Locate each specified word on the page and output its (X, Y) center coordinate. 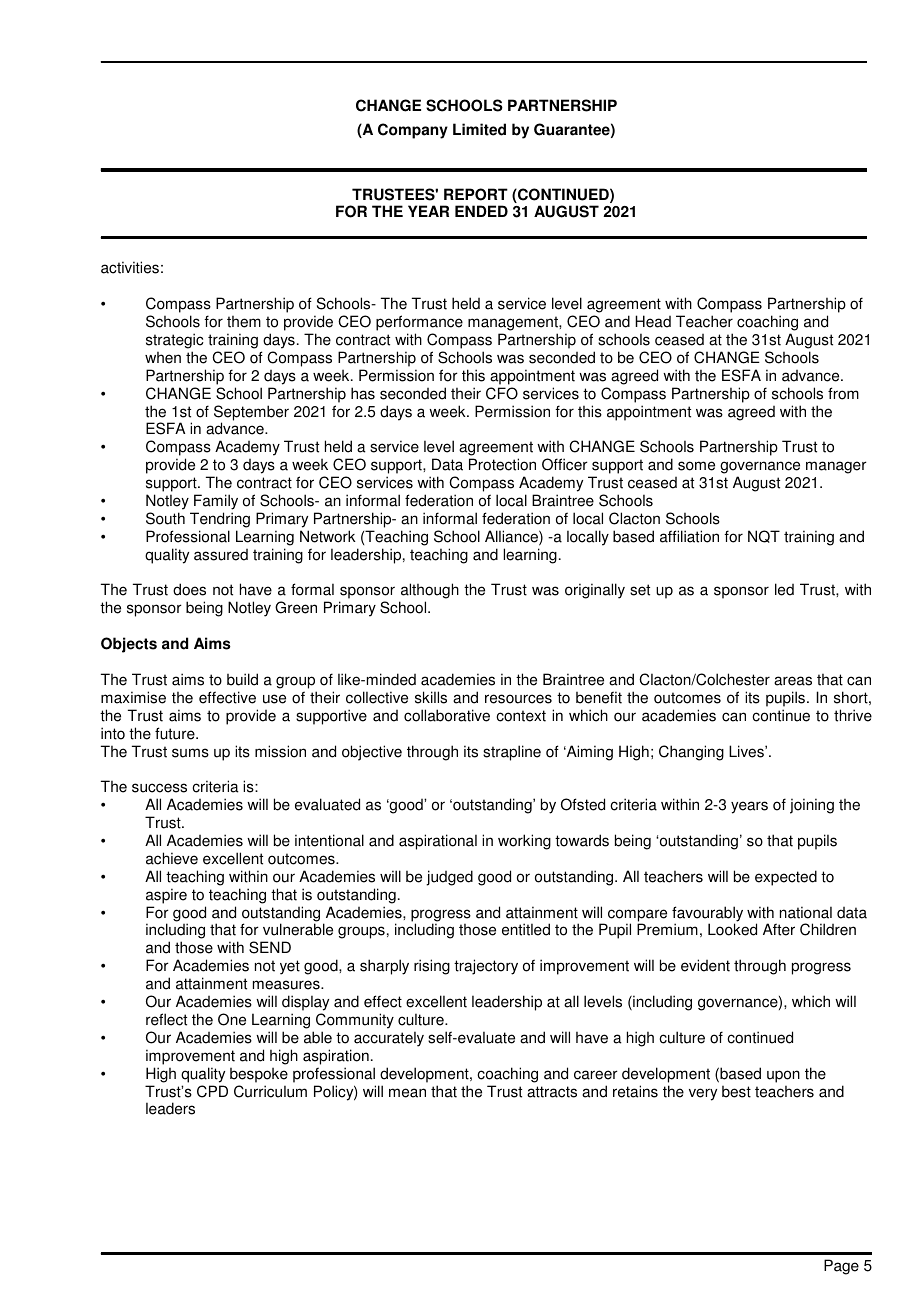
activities (130, 267)
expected (786, 878)
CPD (212, 1091)
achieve (172, 858)
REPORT (476, 194)
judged (449, 878)
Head (653, 321)
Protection (502, 464)
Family (216, 502)
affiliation (689, 536)
